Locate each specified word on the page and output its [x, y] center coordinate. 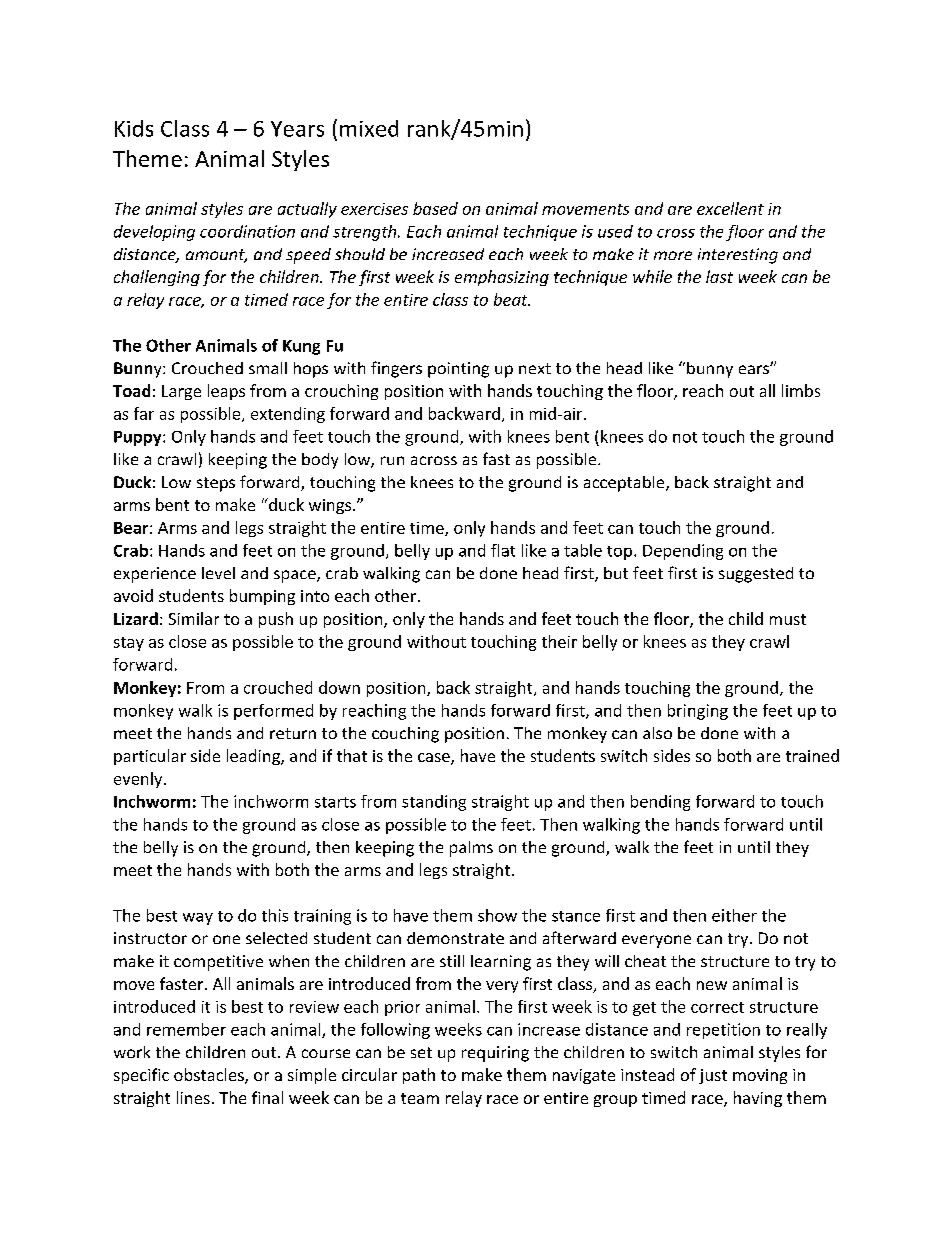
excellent [730, 208]
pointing [458, 370]
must [788, 619]
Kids [134, 128]
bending [660, 803]
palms [471, 849]
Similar [194, 618]
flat [503, 550]
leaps [226, 392]
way [198, 919]
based [435, 208]
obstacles [210, 1076]
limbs [801, 390]
